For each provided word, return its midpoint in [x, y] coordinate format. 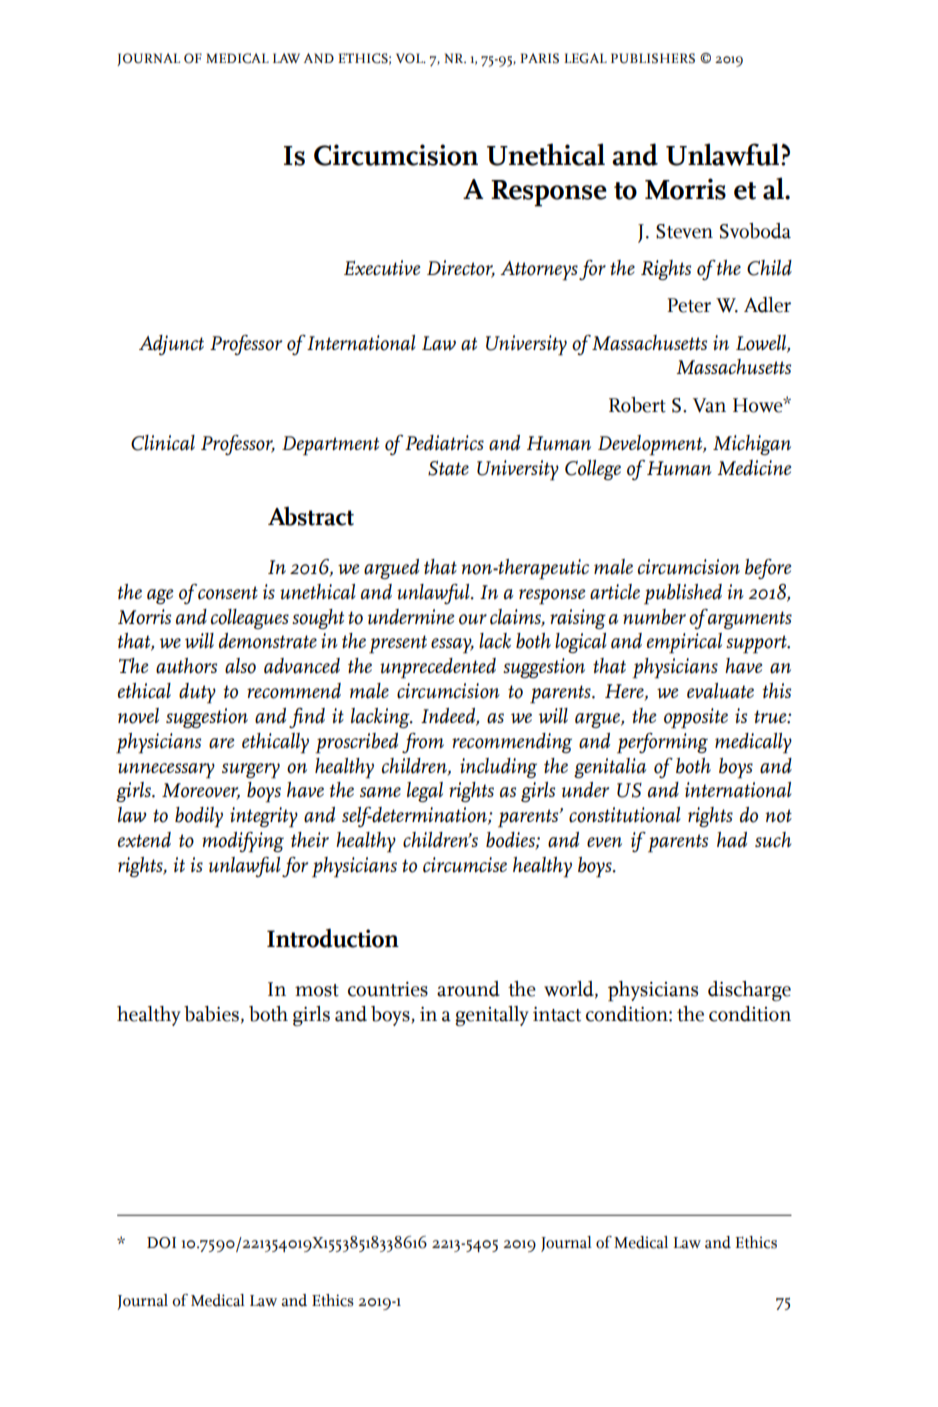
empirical [684, 643]
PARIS [539, 58]
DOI [161, 1243]
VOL [410, 58]
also [240, 666]
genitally [492, 1016]
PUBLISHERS [653, 58]
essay [452, 646]
